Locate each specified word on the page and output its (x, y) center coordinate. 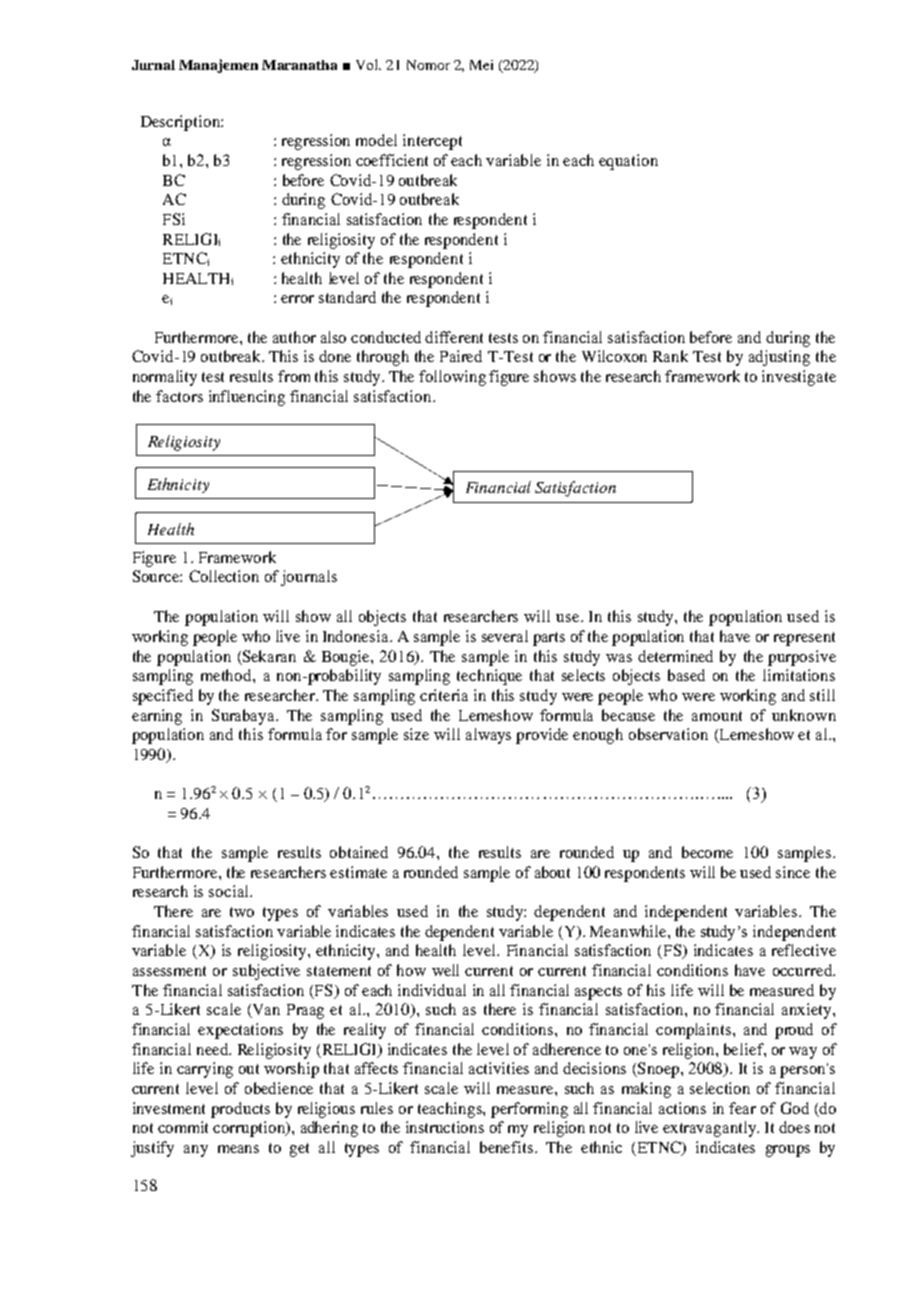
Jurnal (153, 65)
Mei (481, 65)
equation (628, 162)
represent (804, 639)
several (505, 636)
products (240, 1110)
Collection (224, 576)
